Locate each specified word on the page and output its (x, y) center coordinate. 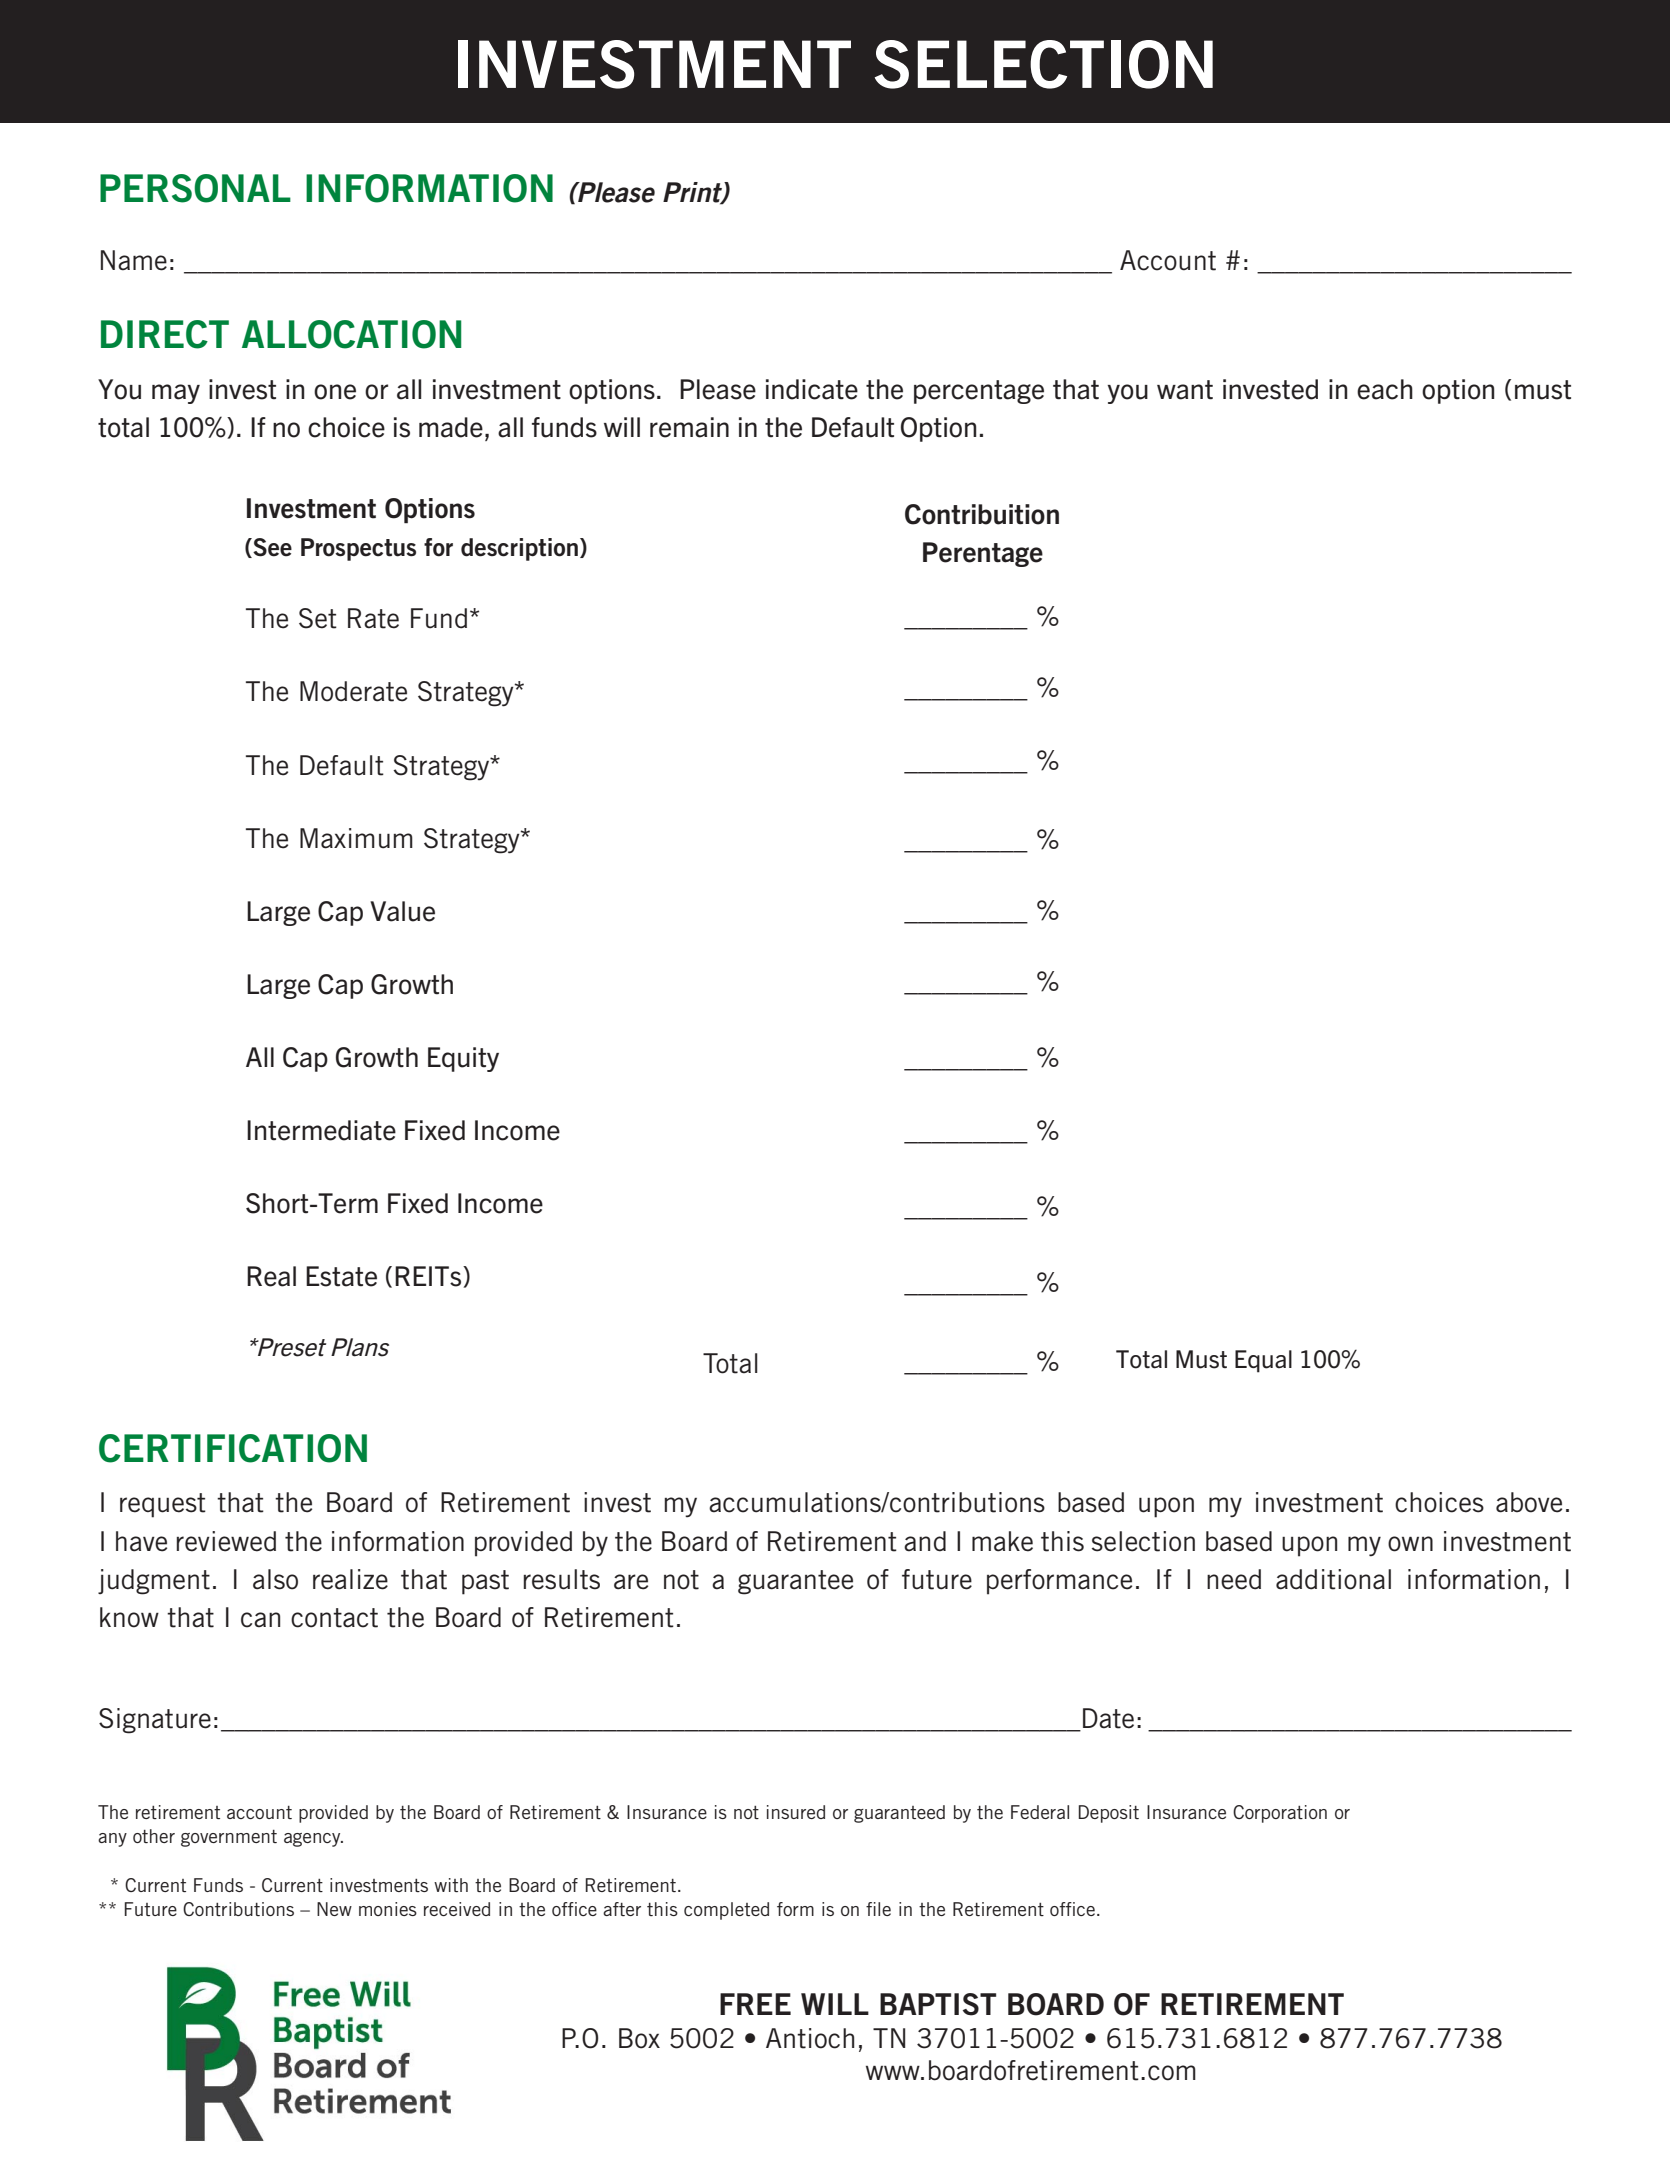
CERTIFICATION (233, 1448)
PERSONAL (195, 188)
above (1529, 1502)
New (334, 1909)
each (1385, 389)
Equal (1263, 1361)
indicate (812, 389)
